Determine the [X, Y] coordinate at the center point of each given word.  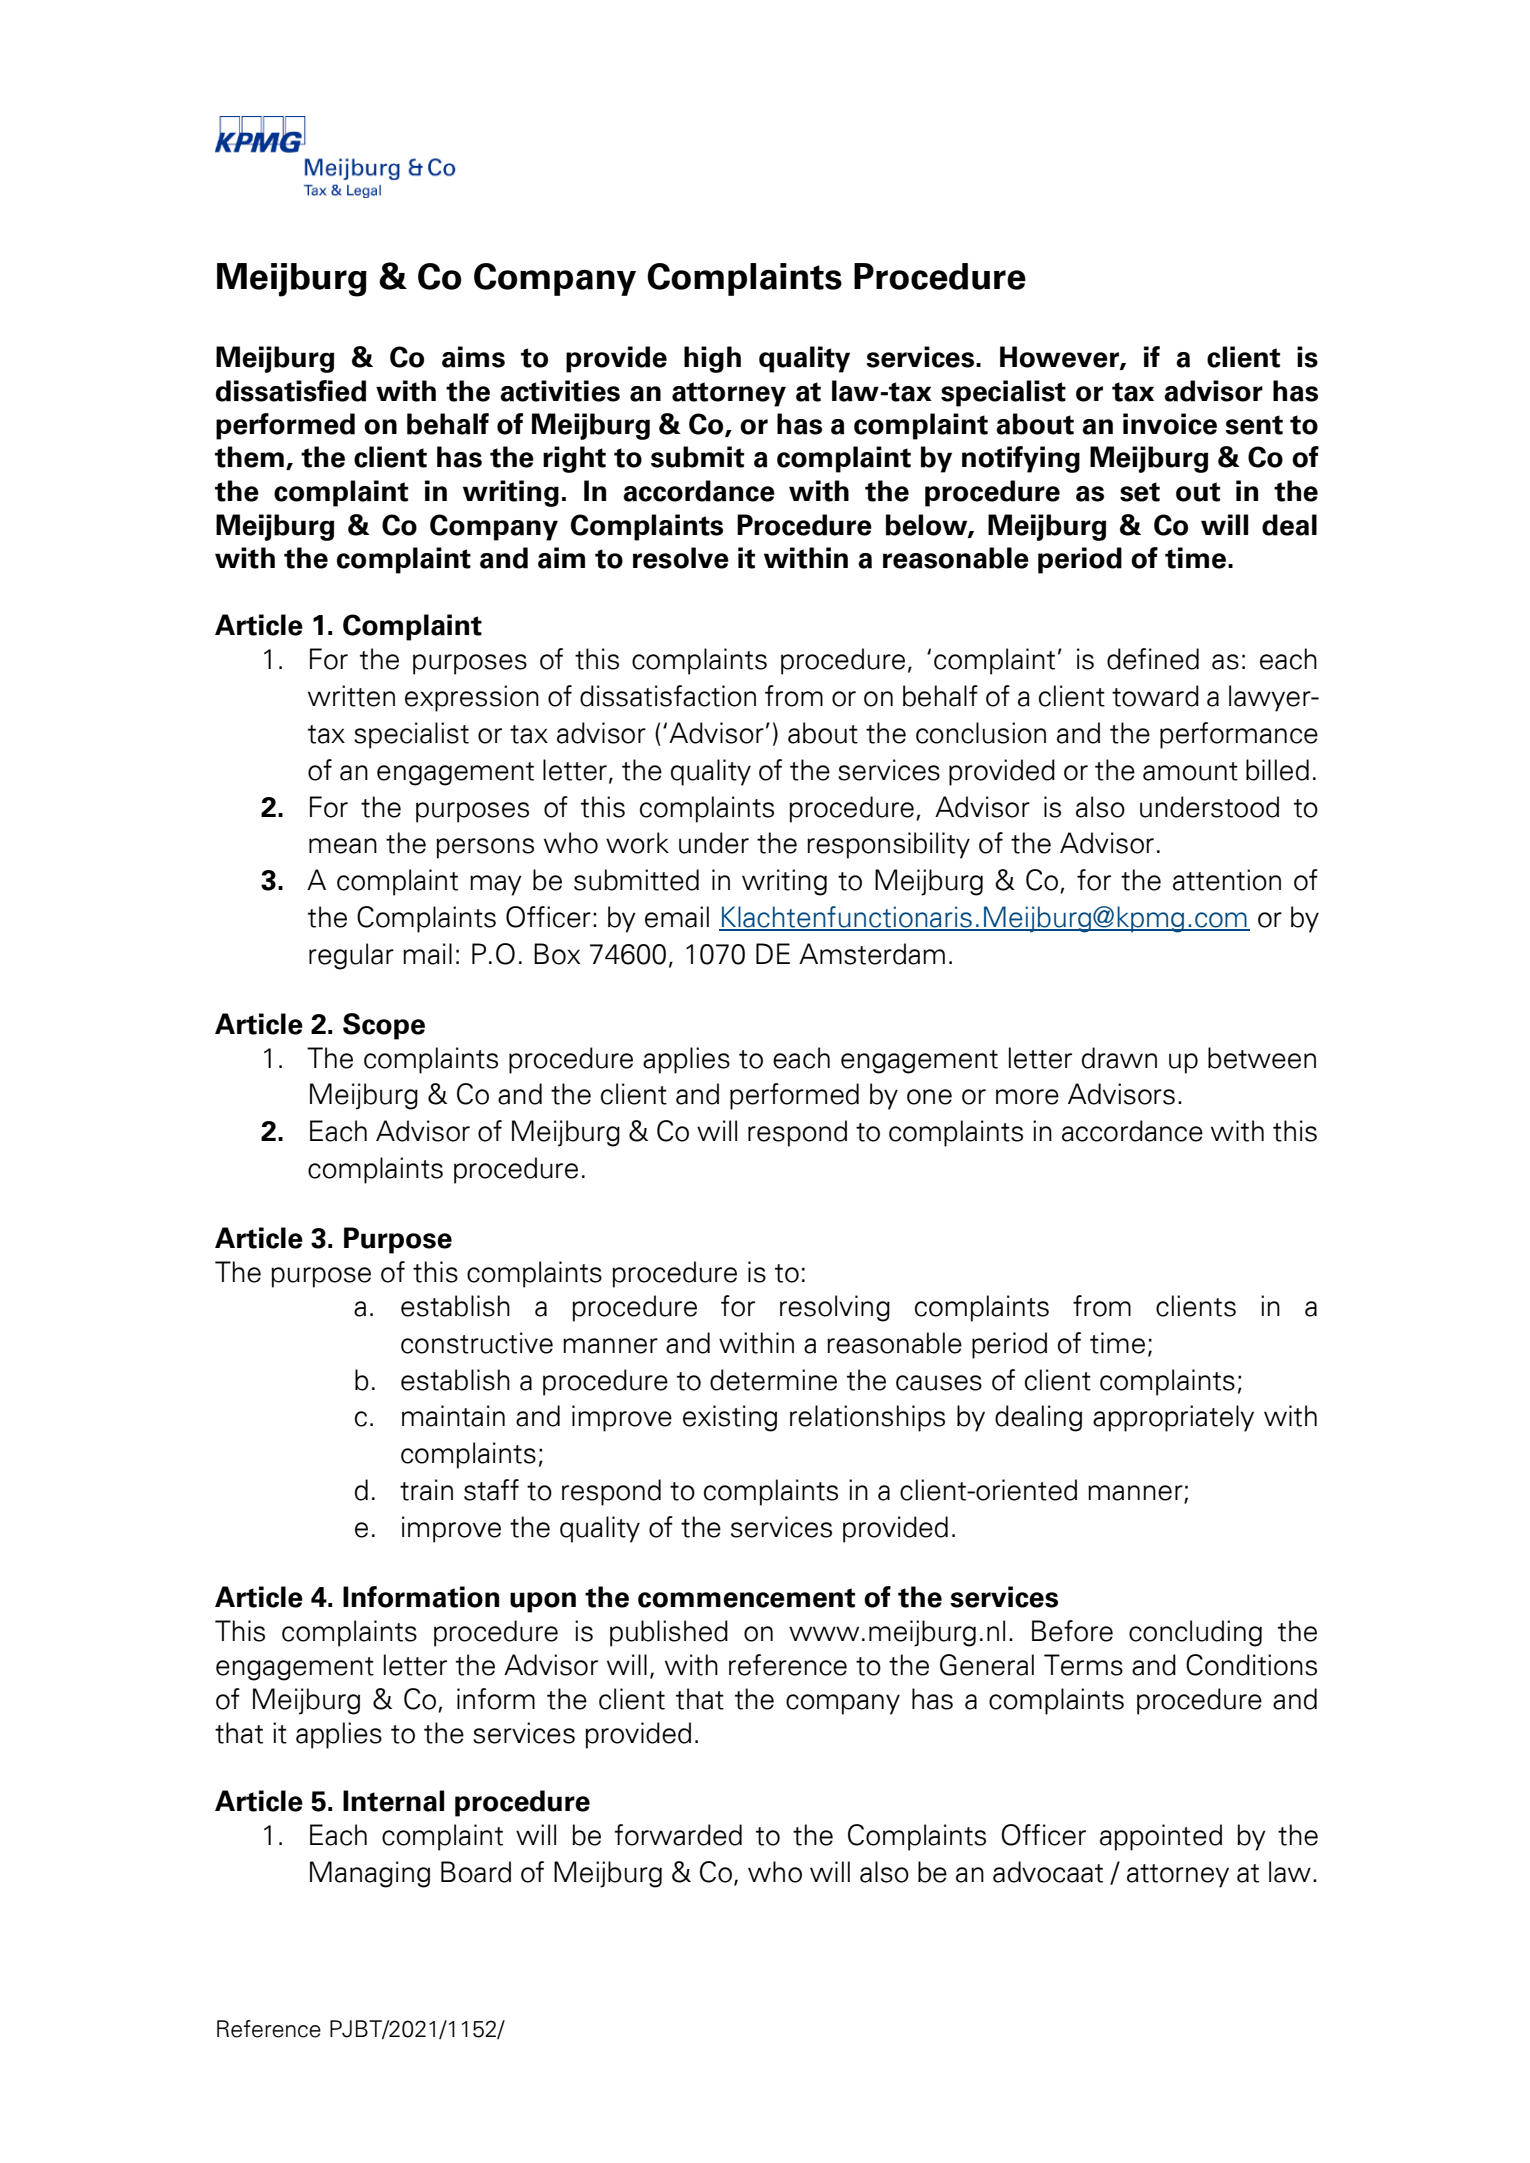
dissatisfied [291, 391]
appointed [1161, 1837]
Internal [393, 1801]
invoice [1170, 424]
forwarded [678, 1835]
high [712, 359]
